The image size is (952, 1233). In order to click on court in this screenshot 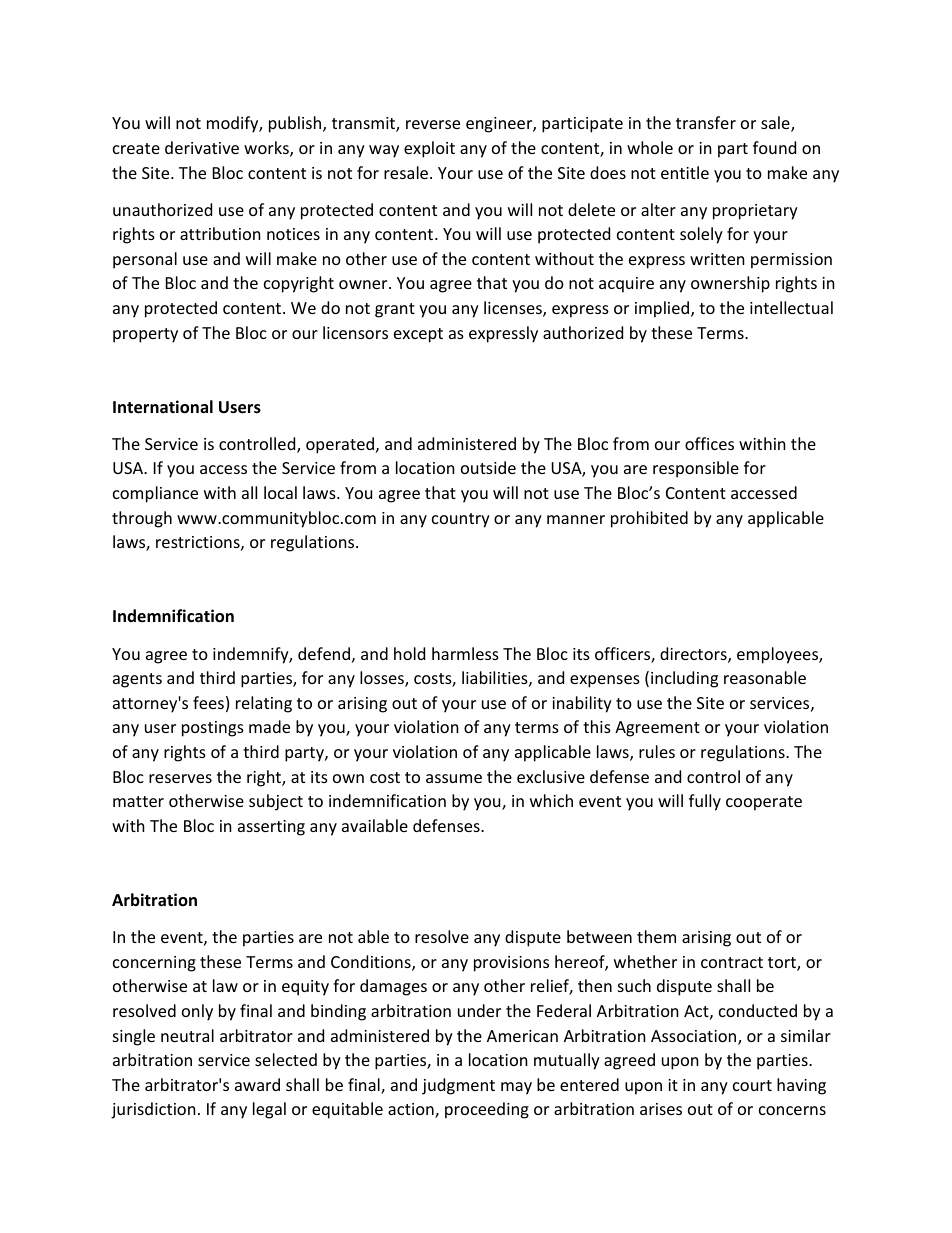, I will do `click(752, 1085)`.
